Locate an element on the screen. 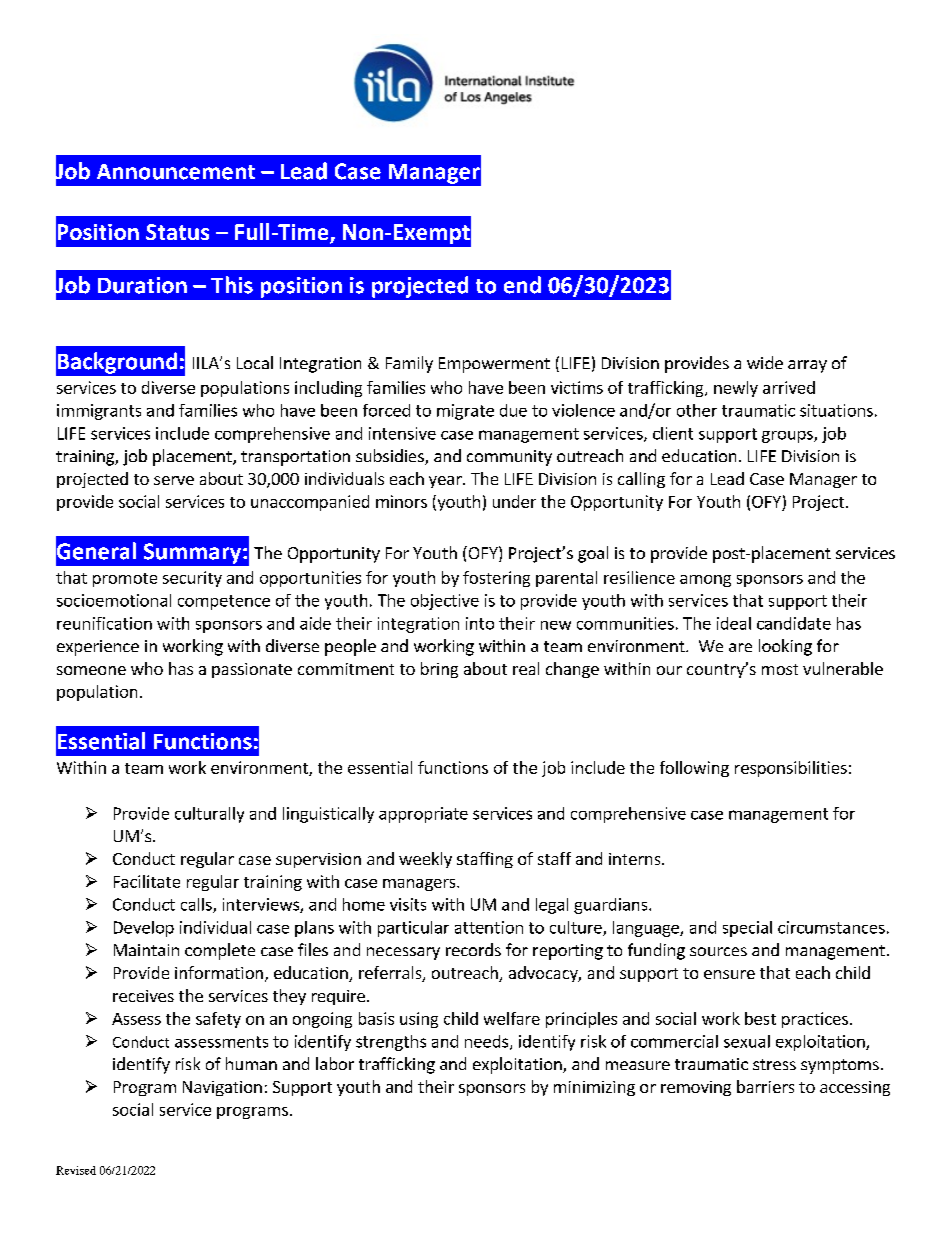 Image resolution: width=952 pixels, height=1233 pixels. wide is located at coordinates (765, 362).
